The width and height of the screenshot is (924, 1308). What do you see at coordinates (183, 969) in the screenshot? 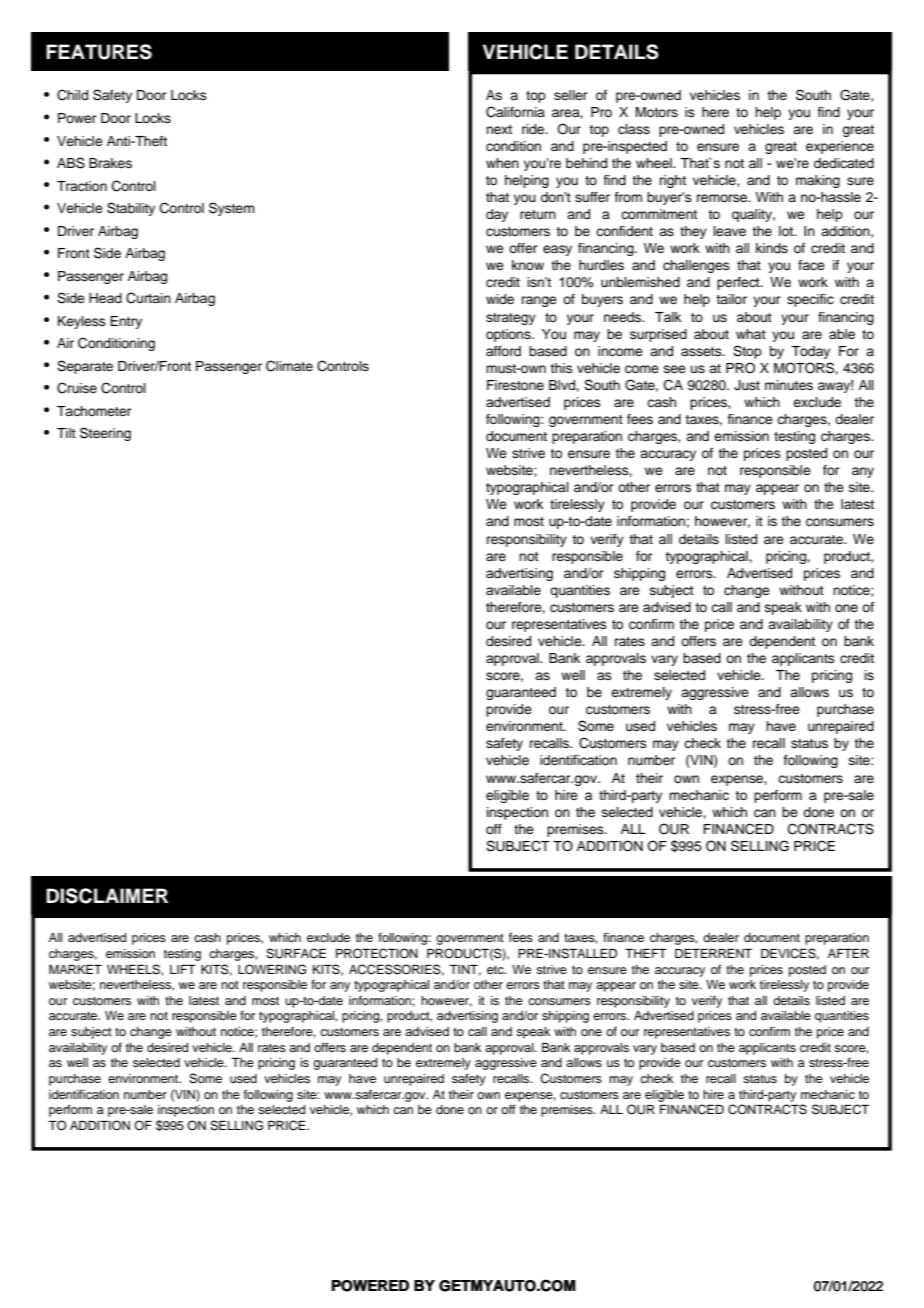
I see `LIFT` at bounding box center [183, 969].
